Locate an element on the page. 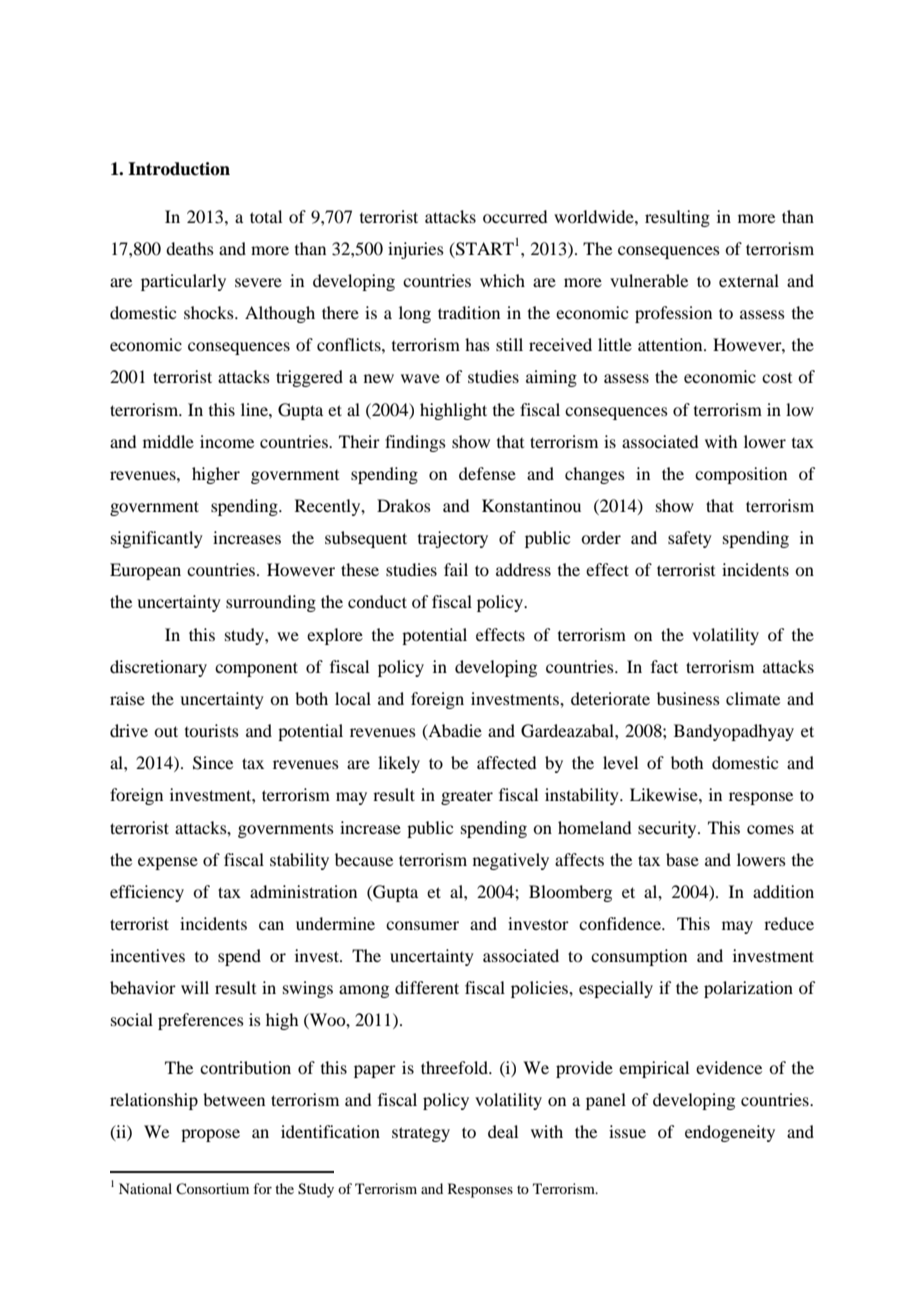 The image size is (924, 1308). business is located at coordinates (688, 698).
